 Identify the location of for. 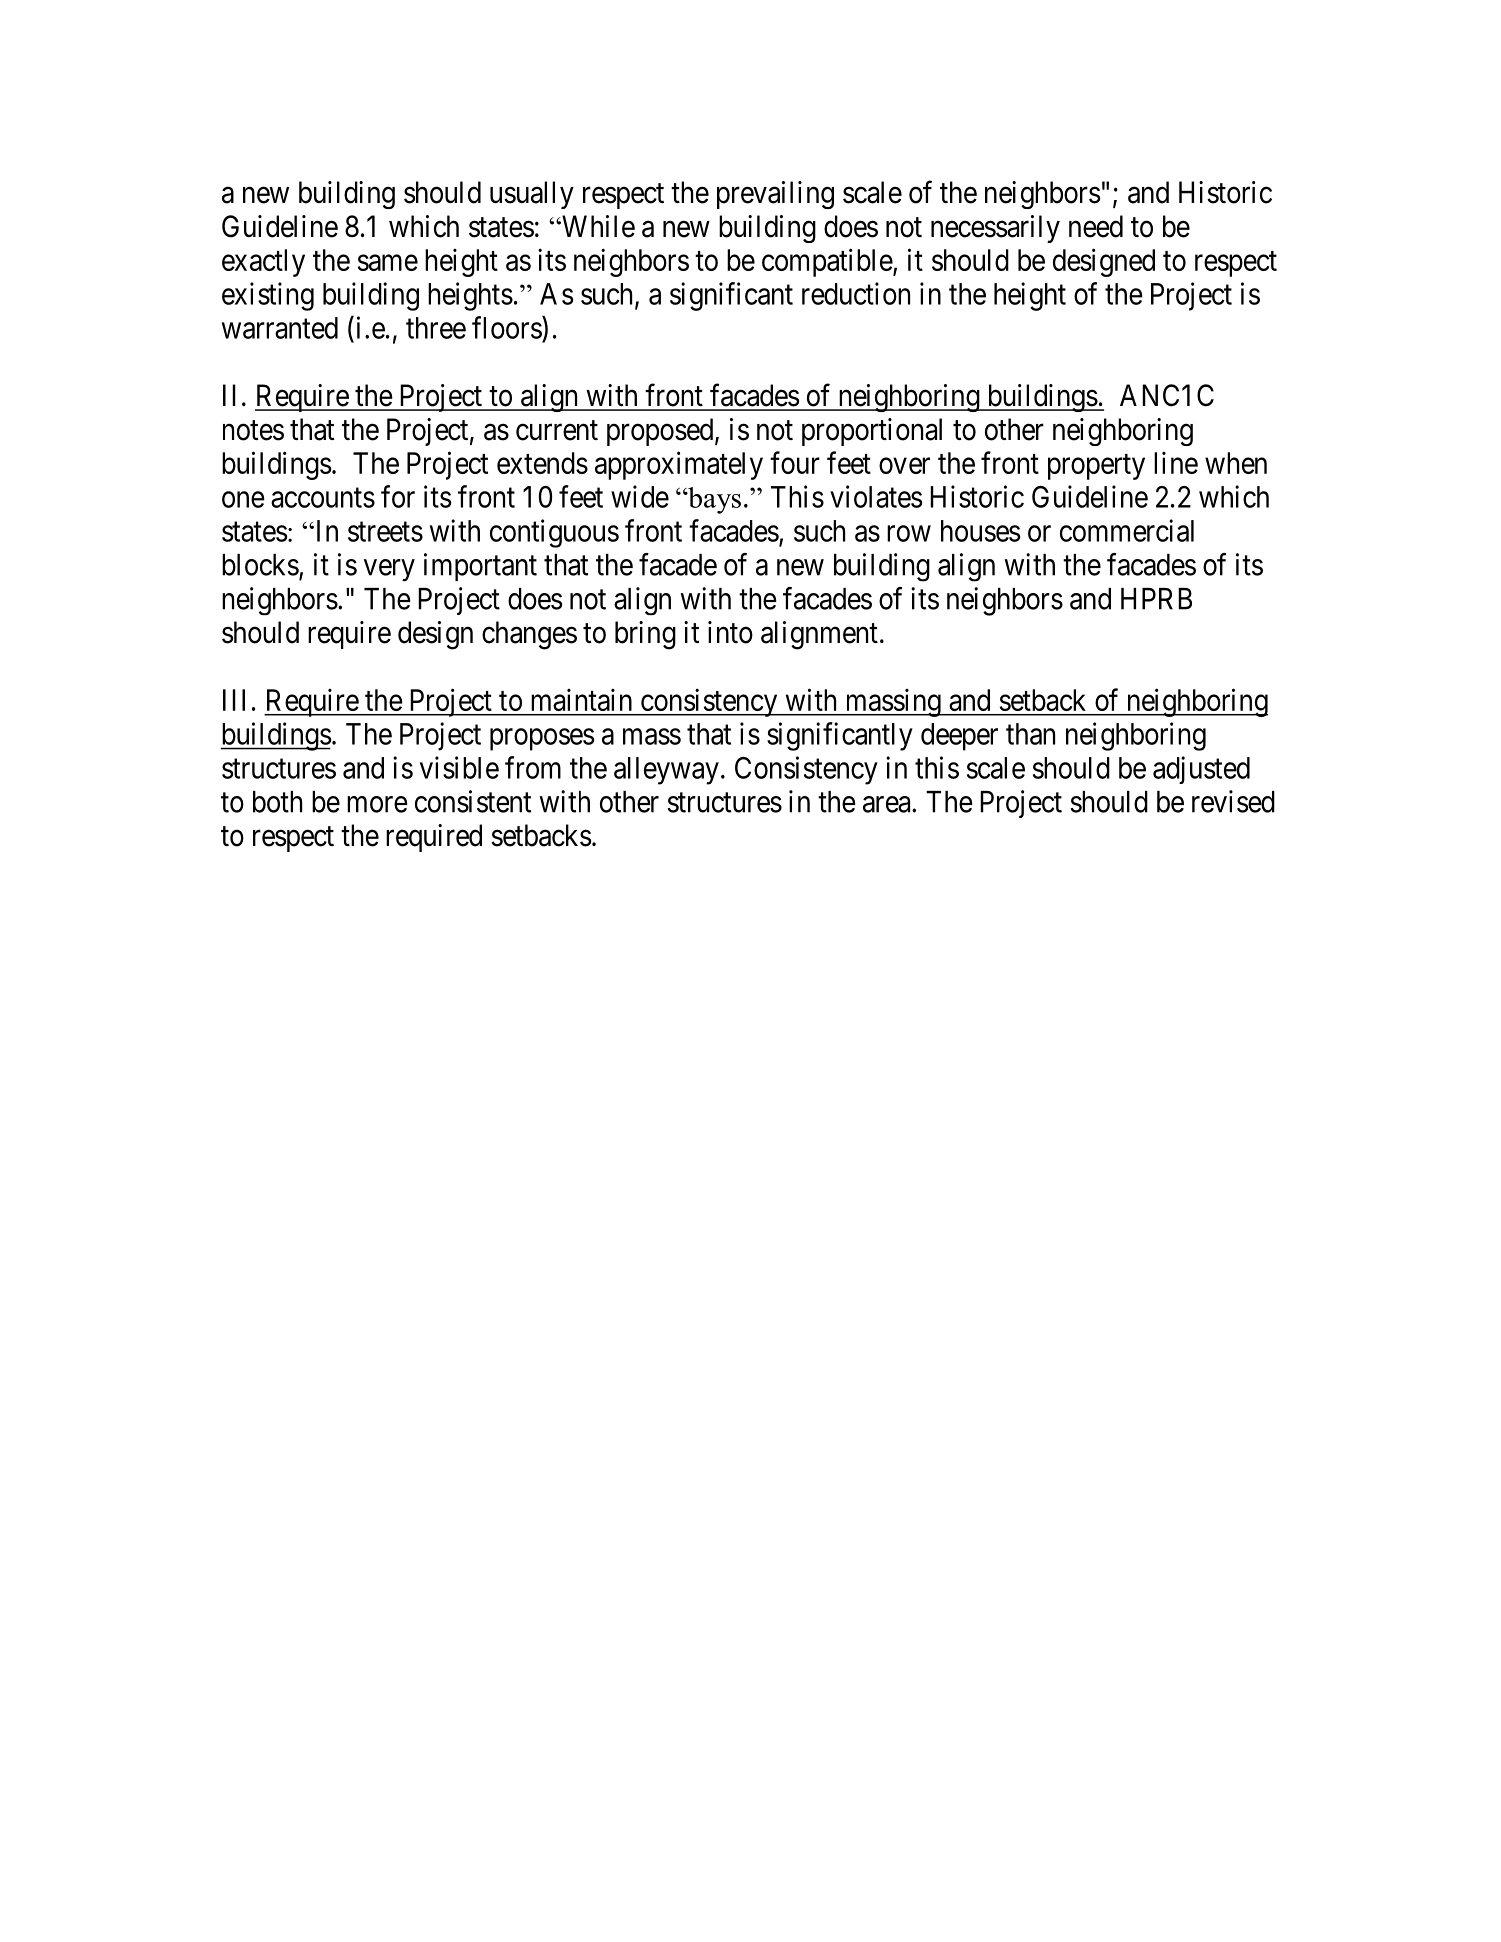
(398, 496).
